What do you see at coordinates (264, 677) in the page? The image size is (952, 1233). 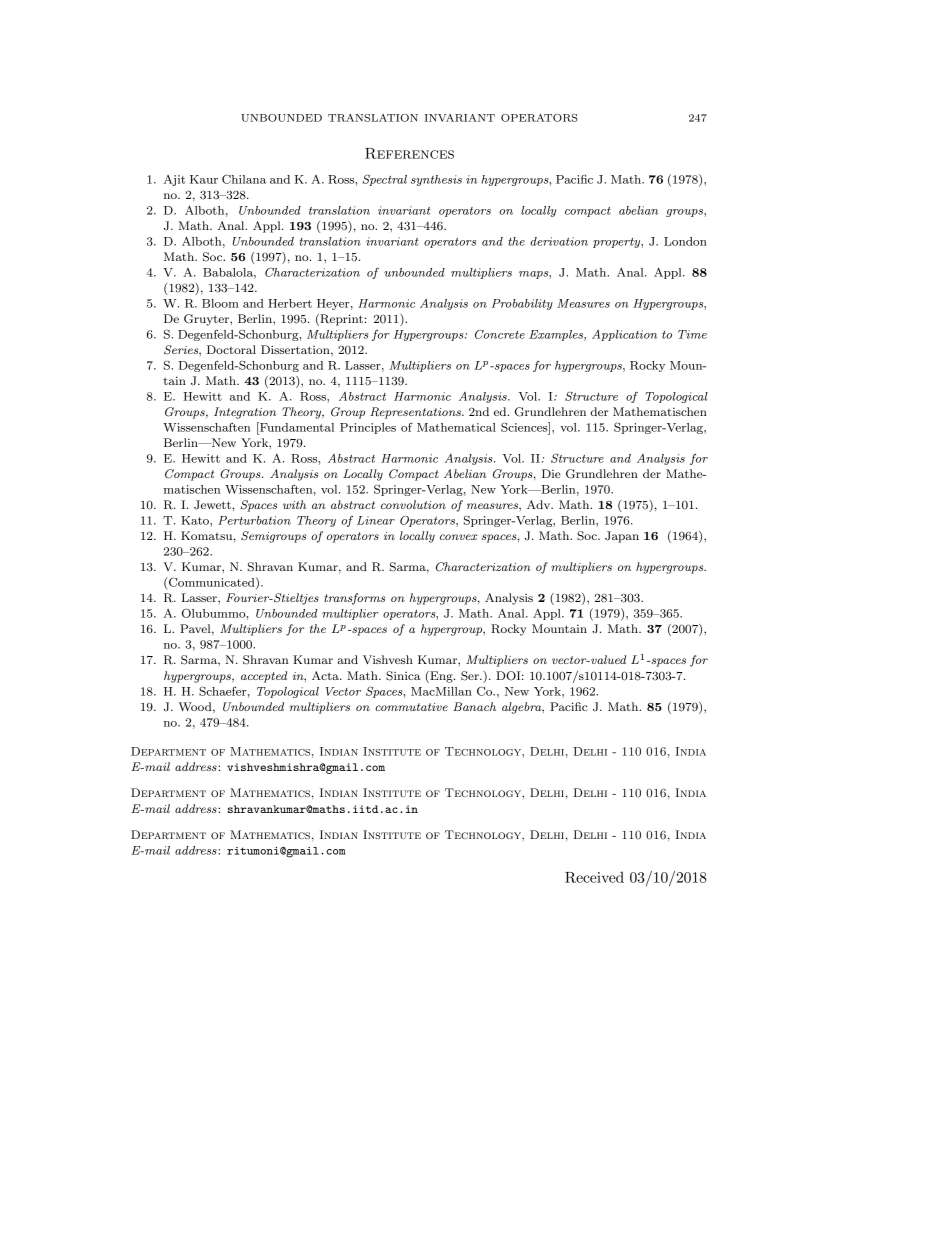 I see `accepted` at bounding box center [264, 677].
